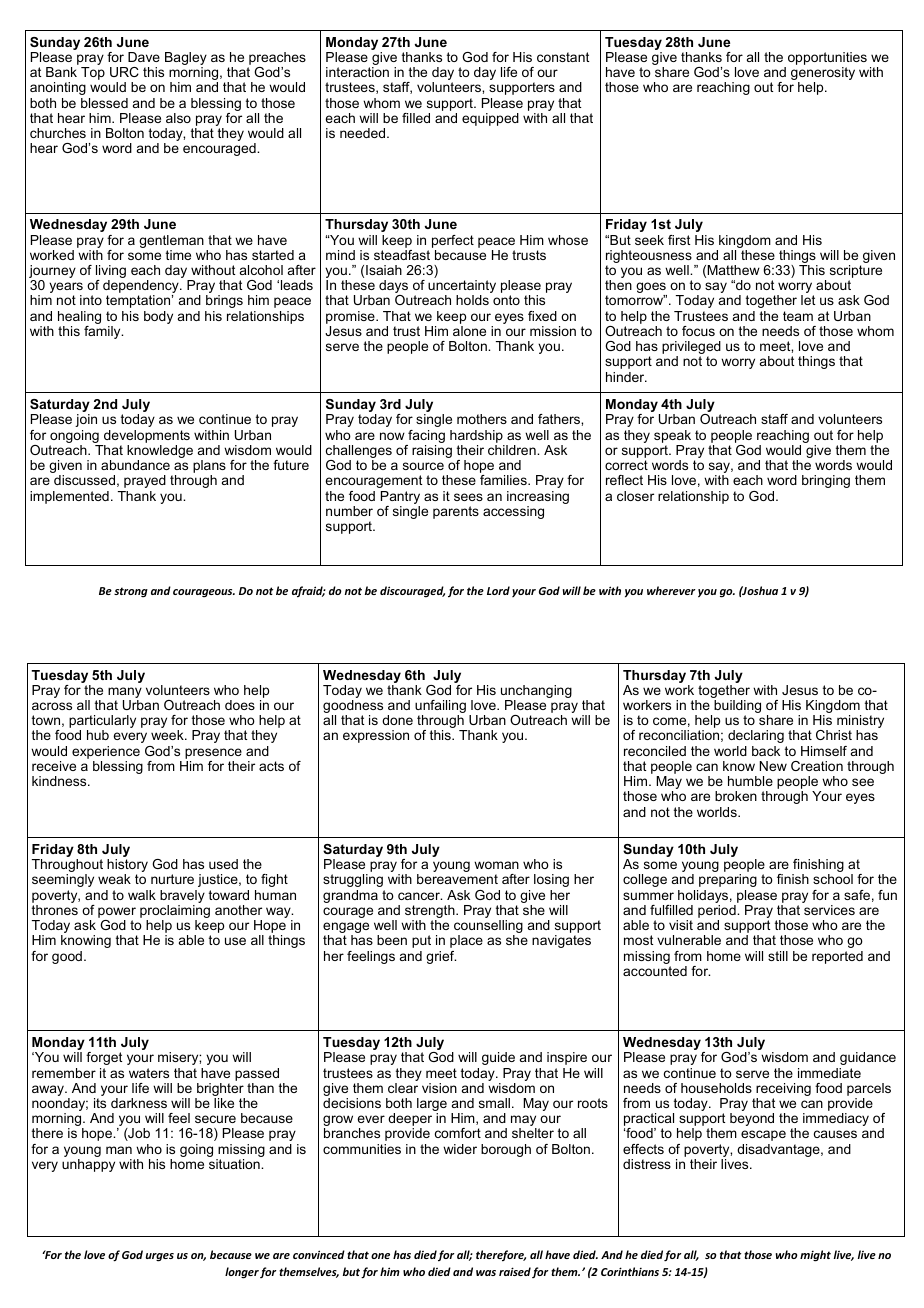  I want to click on was, so click(486, 1273).
